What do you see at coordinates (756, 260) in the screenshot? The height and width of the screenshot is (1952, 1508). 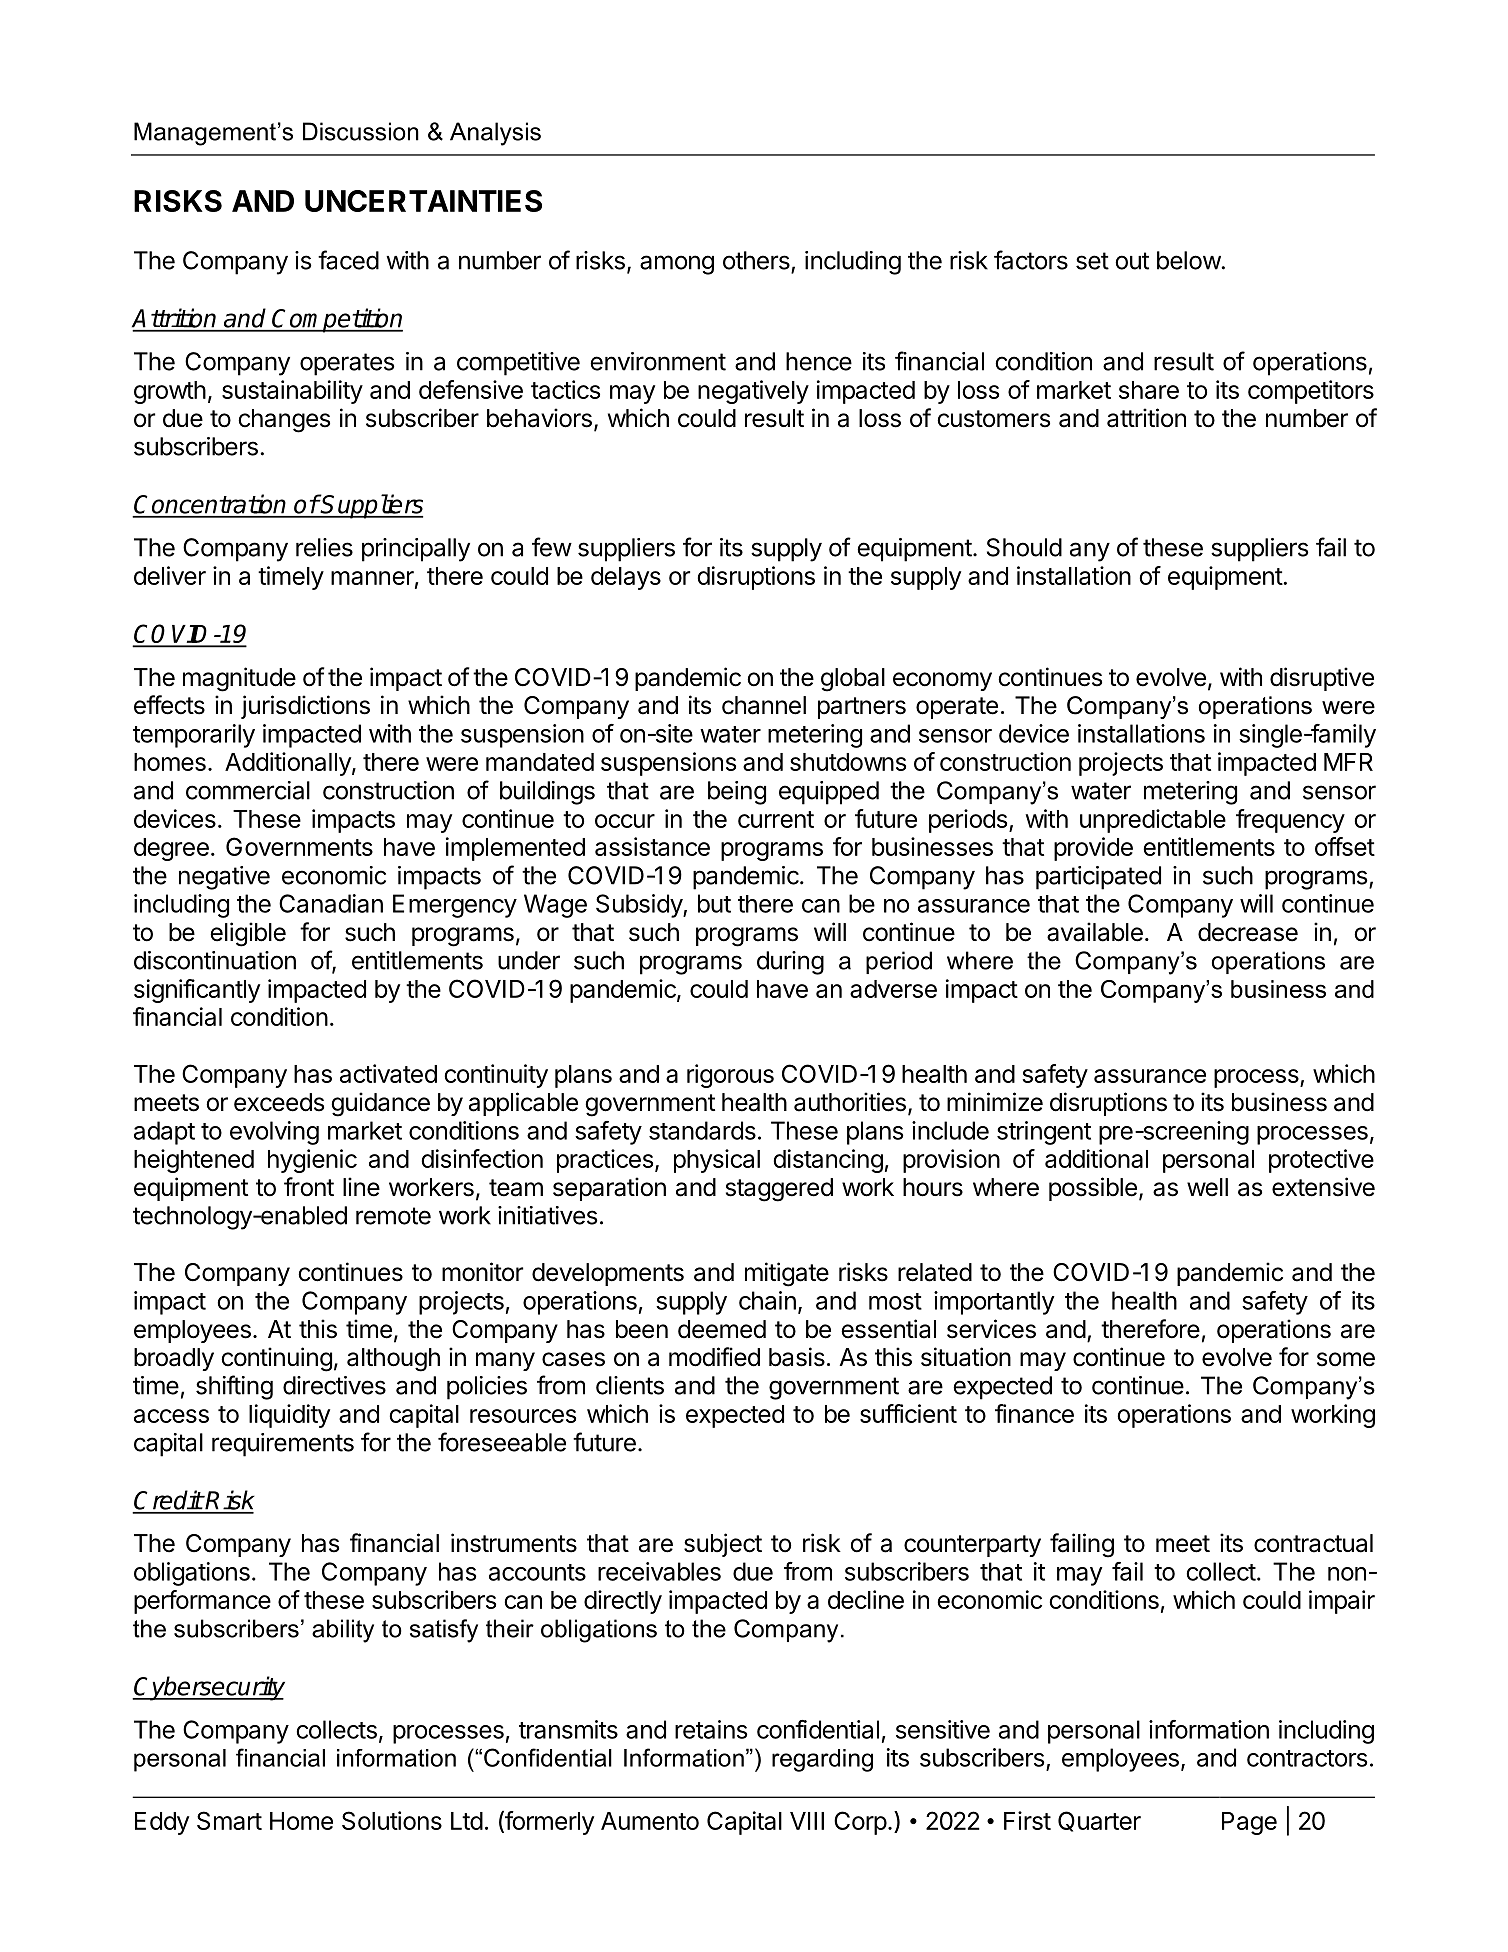 I see `others` at bounding box center [756, 260].
